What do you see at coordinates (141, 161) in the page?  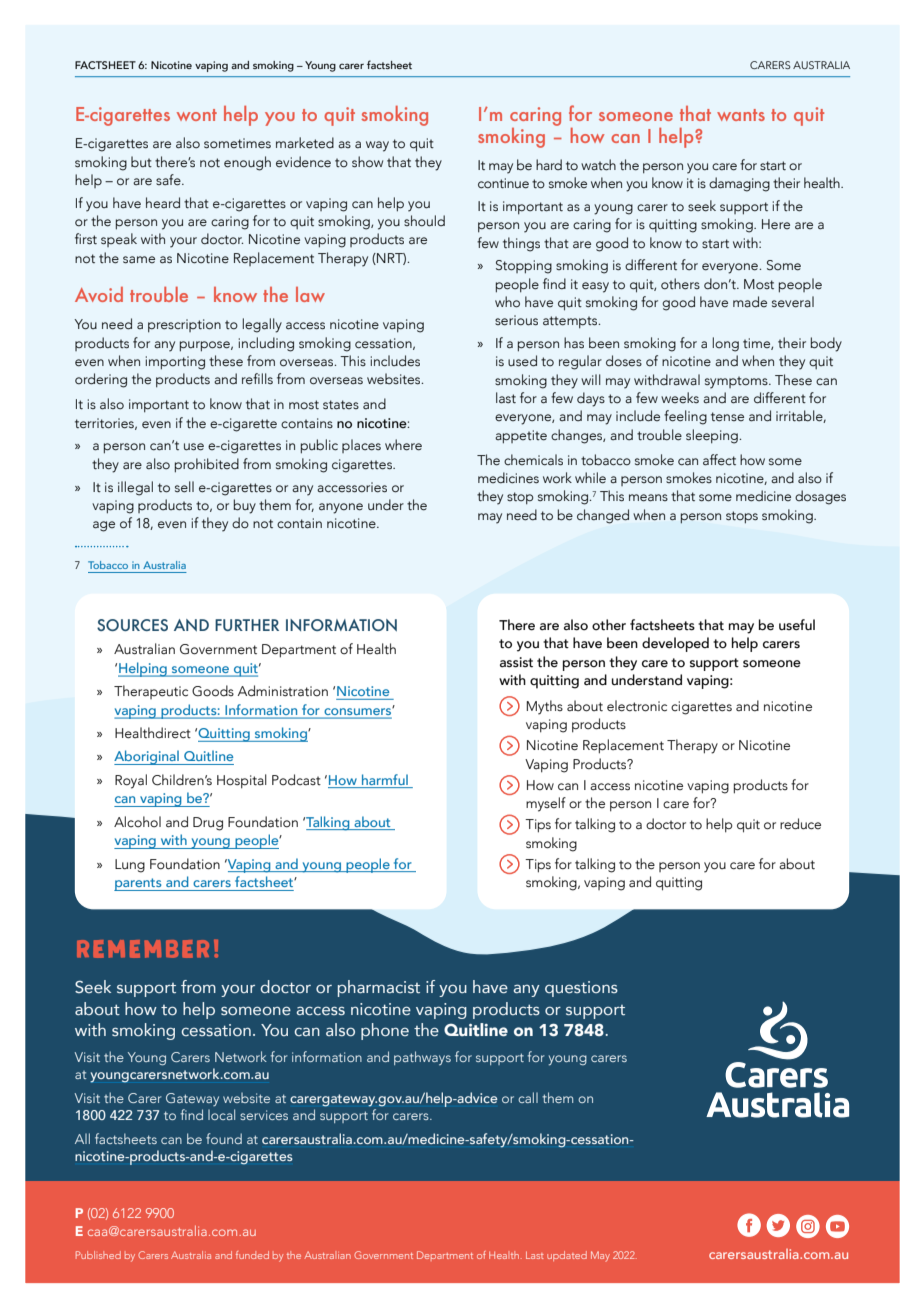 I see `but` at bounding box center [141, 161].
